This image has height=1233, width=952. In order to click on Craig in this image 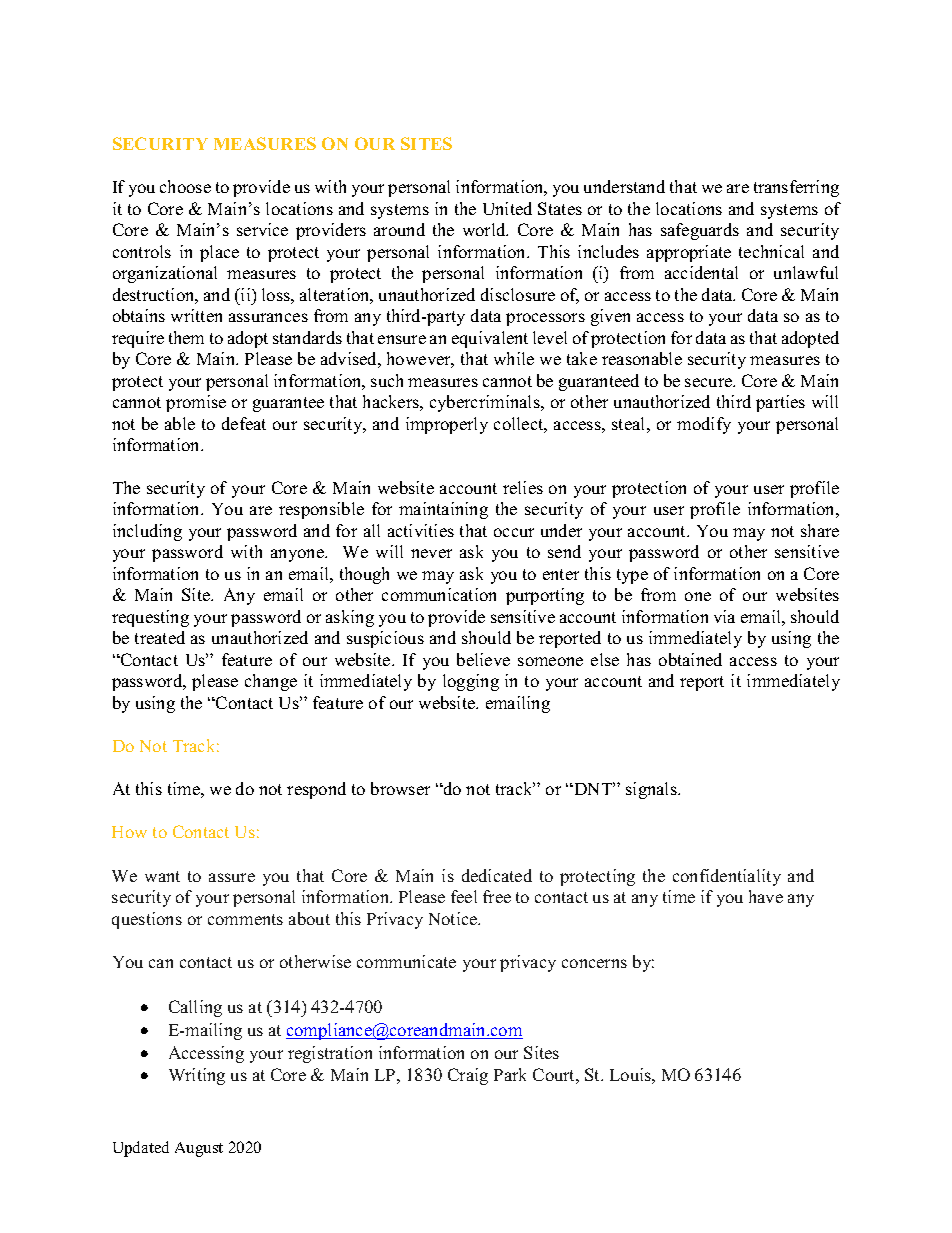, I will do `click(468, 1076)`.
